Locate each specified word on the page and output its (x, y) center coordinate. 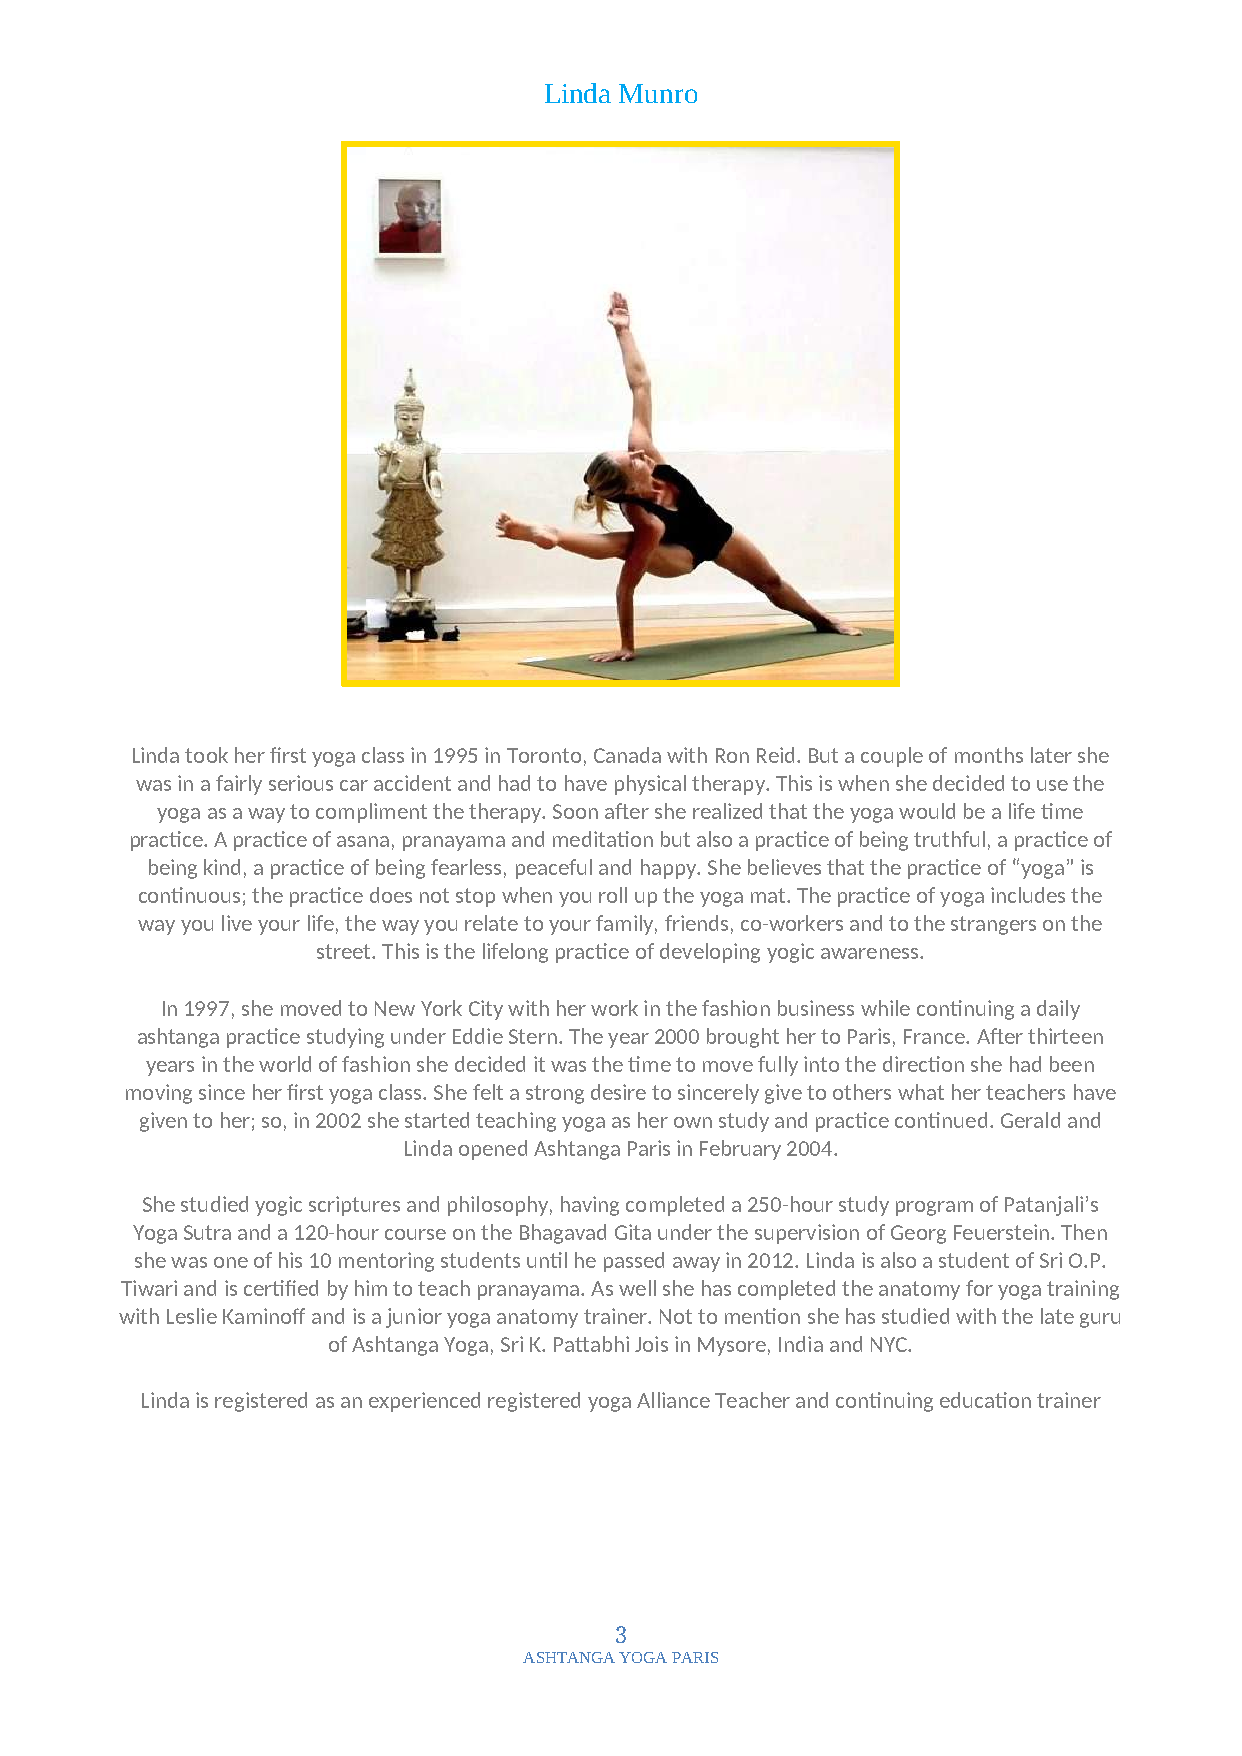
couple (892, 757)
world (285, 1064)
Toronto (544, 755)
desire (618, 1092)
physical (650, 785)
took (206, 755)
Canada (627, 755)
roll (613, 895)
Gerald (1030, 1120)
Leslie (192, 1316)
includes (1028, 895)
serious (301, 783)
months (989, 755)
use (1052, 785)
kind (222, 867)
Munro (658, 93)
